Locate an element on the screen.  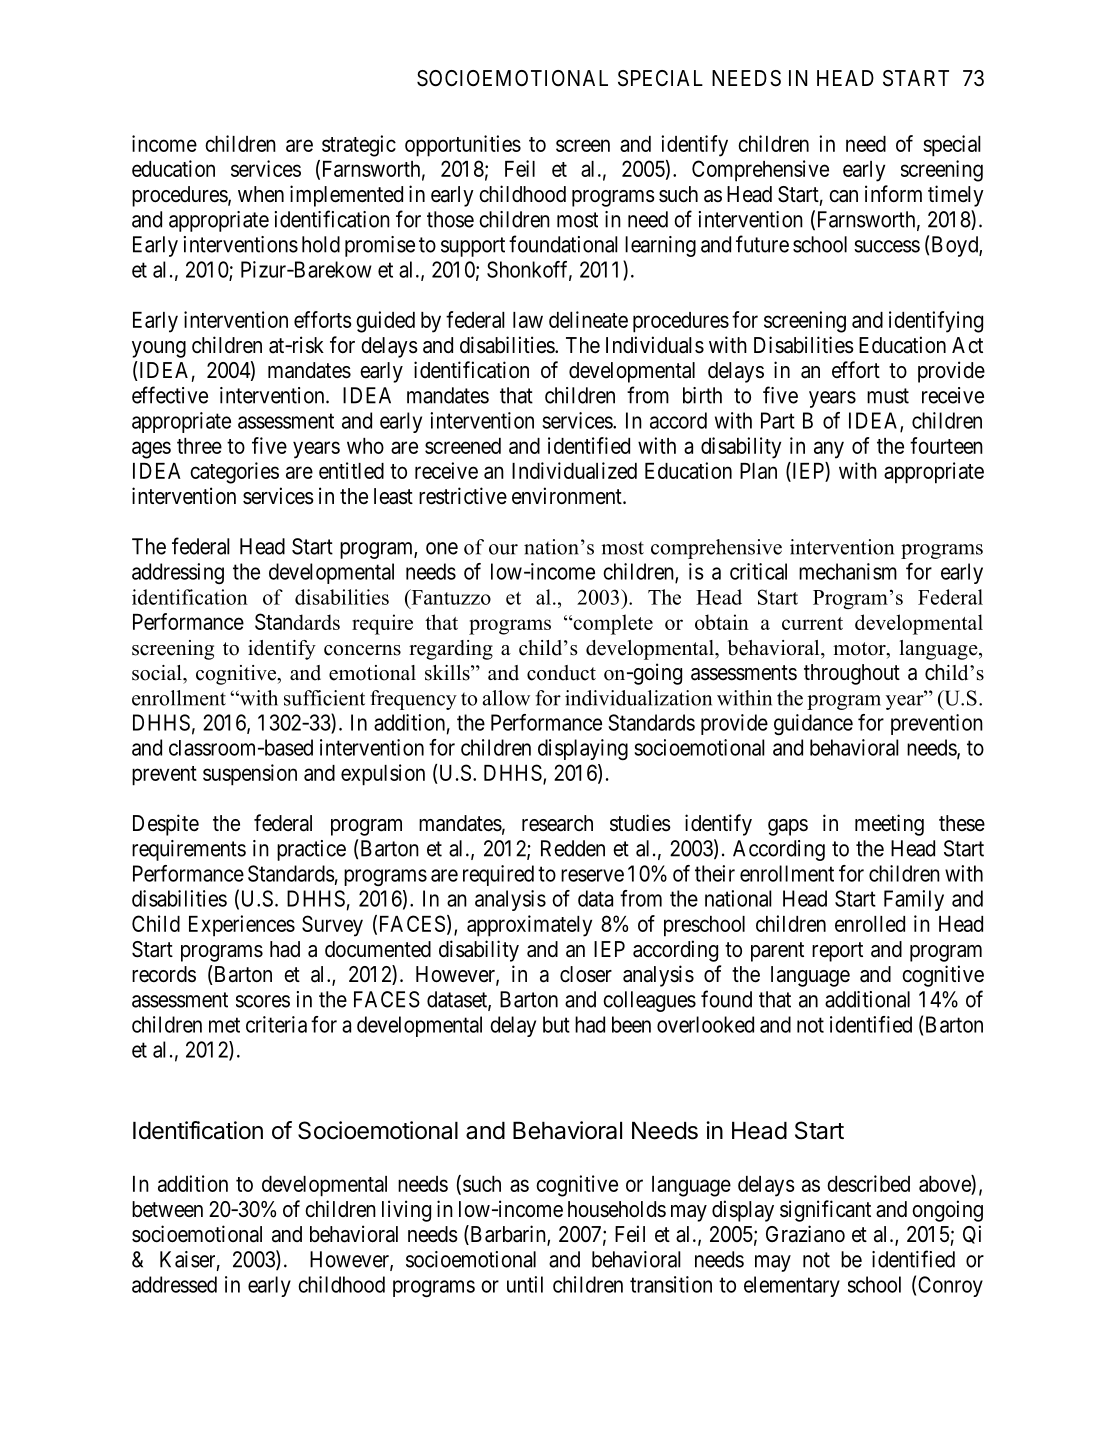
inform is located at coordinates (893, 193).
